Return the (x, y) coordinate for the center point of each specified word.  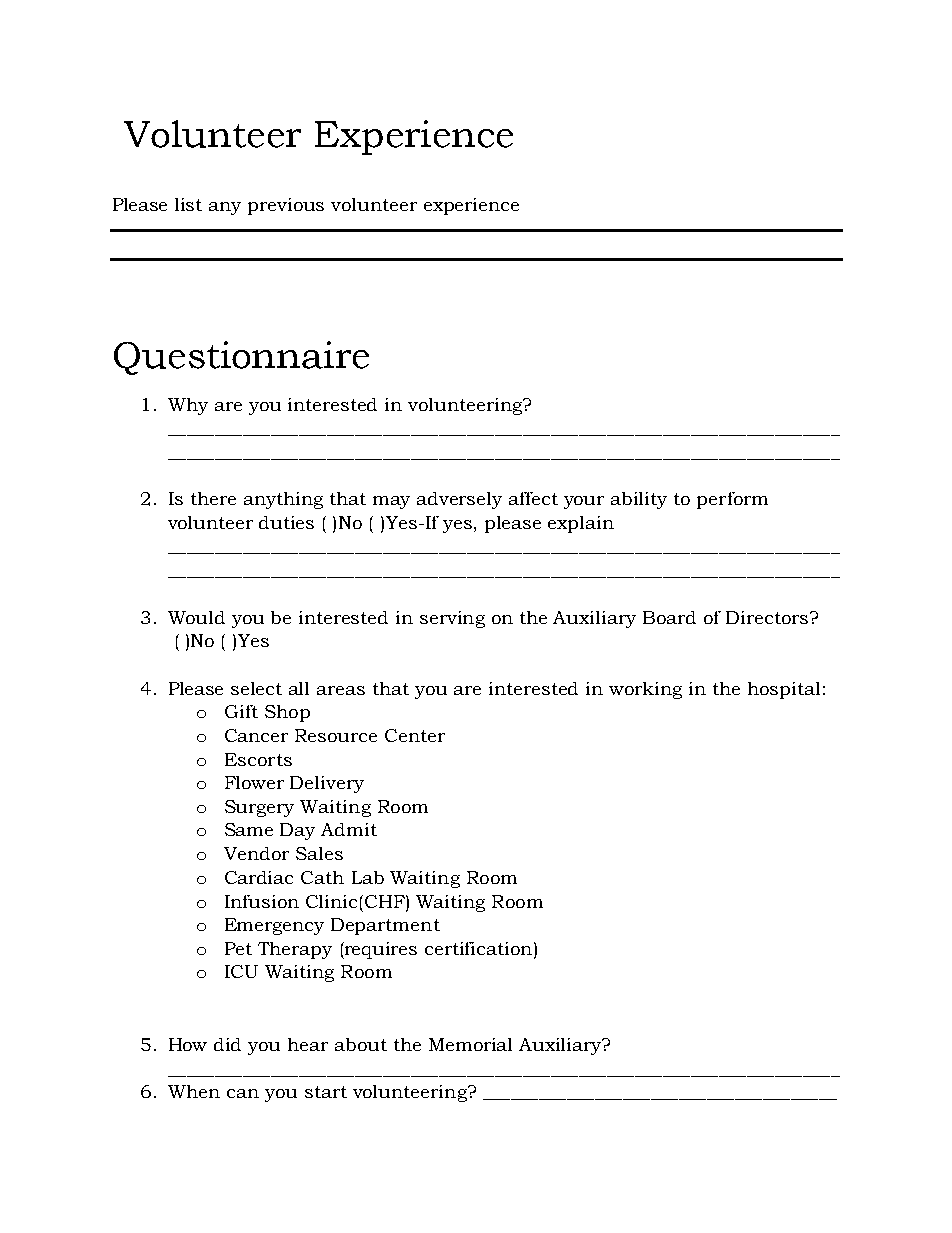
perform (732, 500)
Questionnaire (241, 358)
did (227, 1044)
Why (188, 406)
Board (669, 617)
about (361, 1044)
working (645, 690)
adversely (459, 500)
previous (286, 206)
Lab (368, 877)
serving (452, 619)
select (256, 688)
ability (639, 500)
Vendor (256, 853)
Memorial (470, 1044)
